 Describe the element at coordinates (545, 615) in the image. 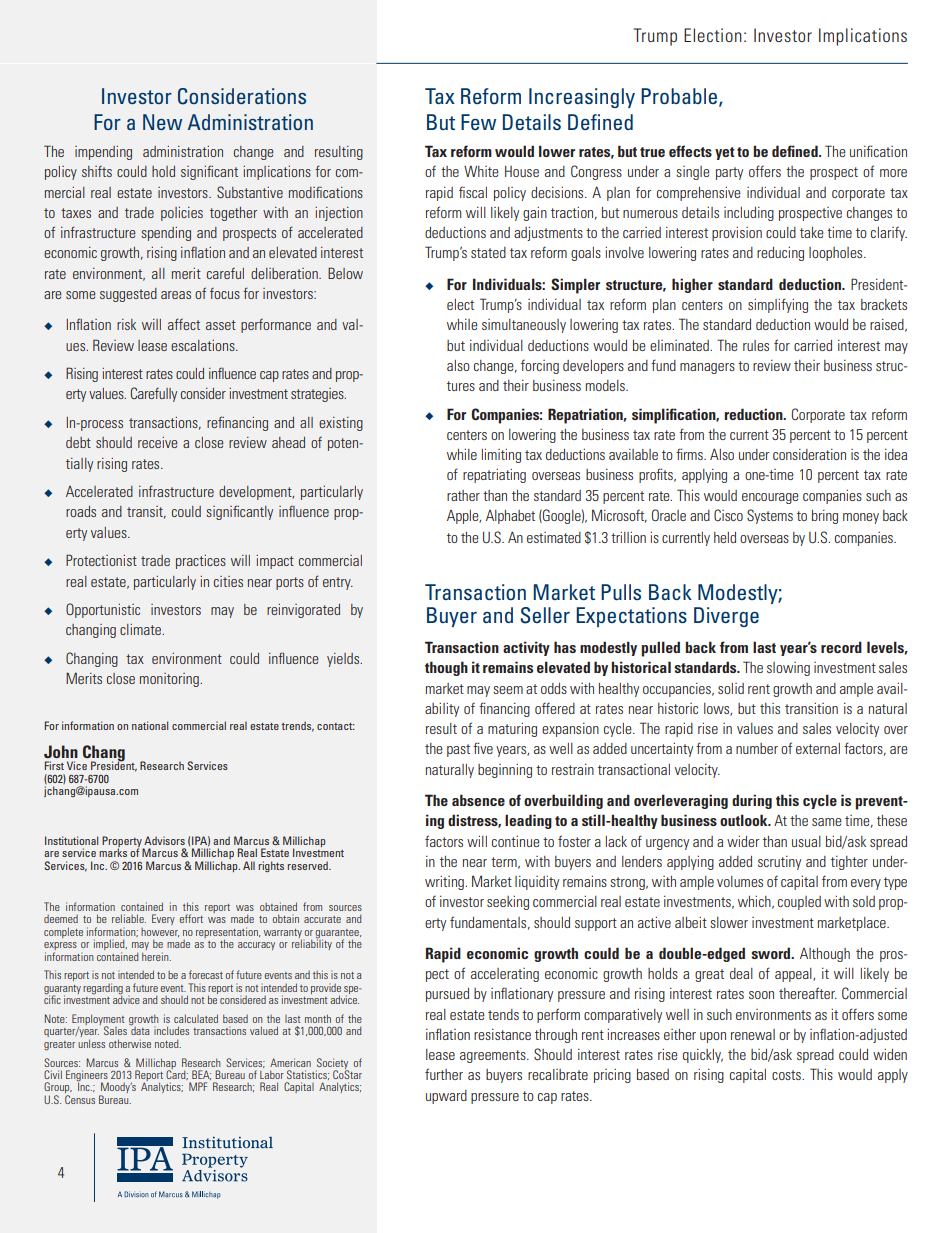

I see `Seller` at that location.
